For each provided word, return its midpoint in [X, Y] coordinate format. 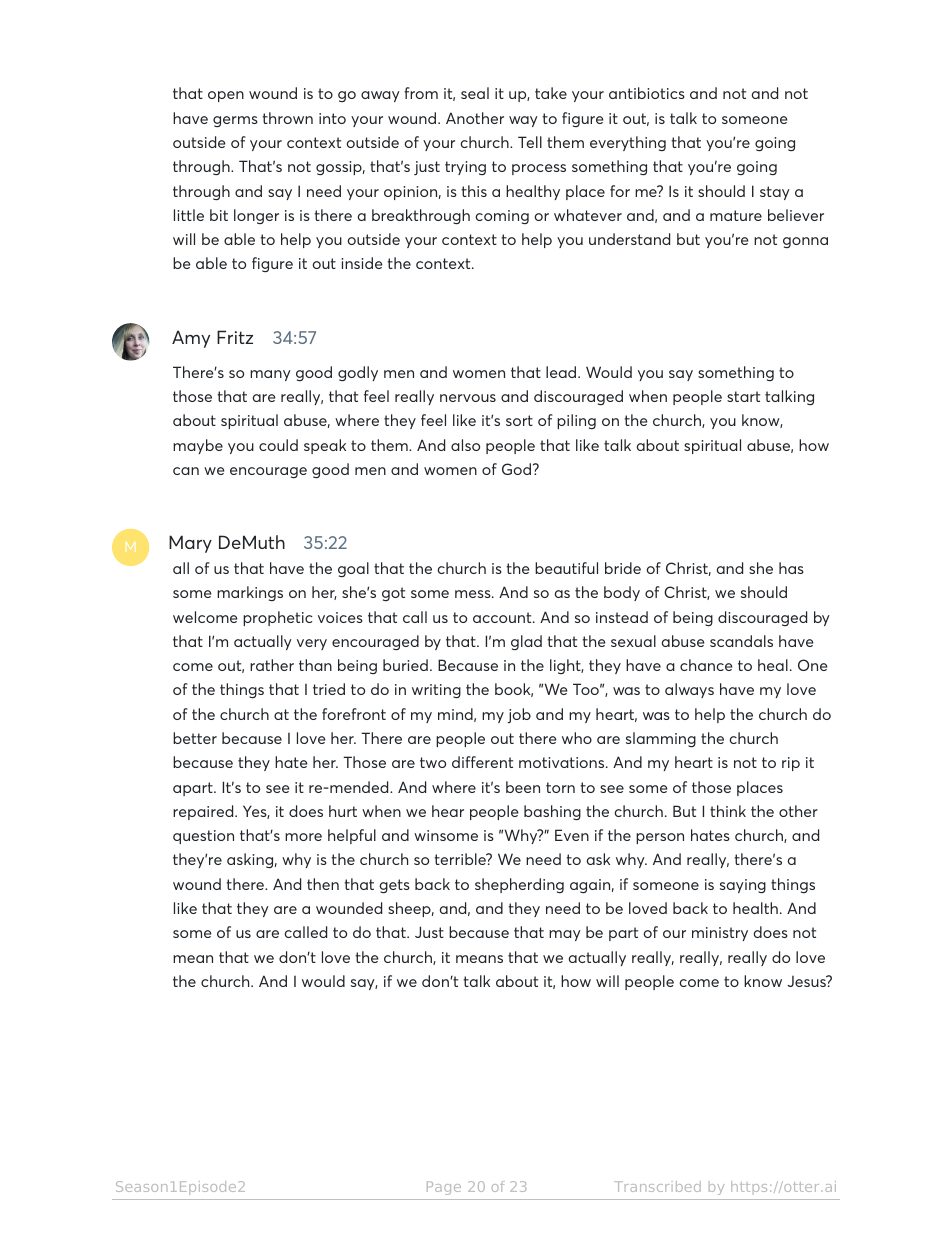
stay [775, 193]
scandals [741, 641]
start [743, 396]
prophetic [277, 618]
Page [444, 1188]
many [270, 375]
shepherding [519, 885]
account [503, 617]
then [323, 884]
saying [743, 886]
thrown [287, 118]
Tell [530, 142]
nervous [468, 398]
